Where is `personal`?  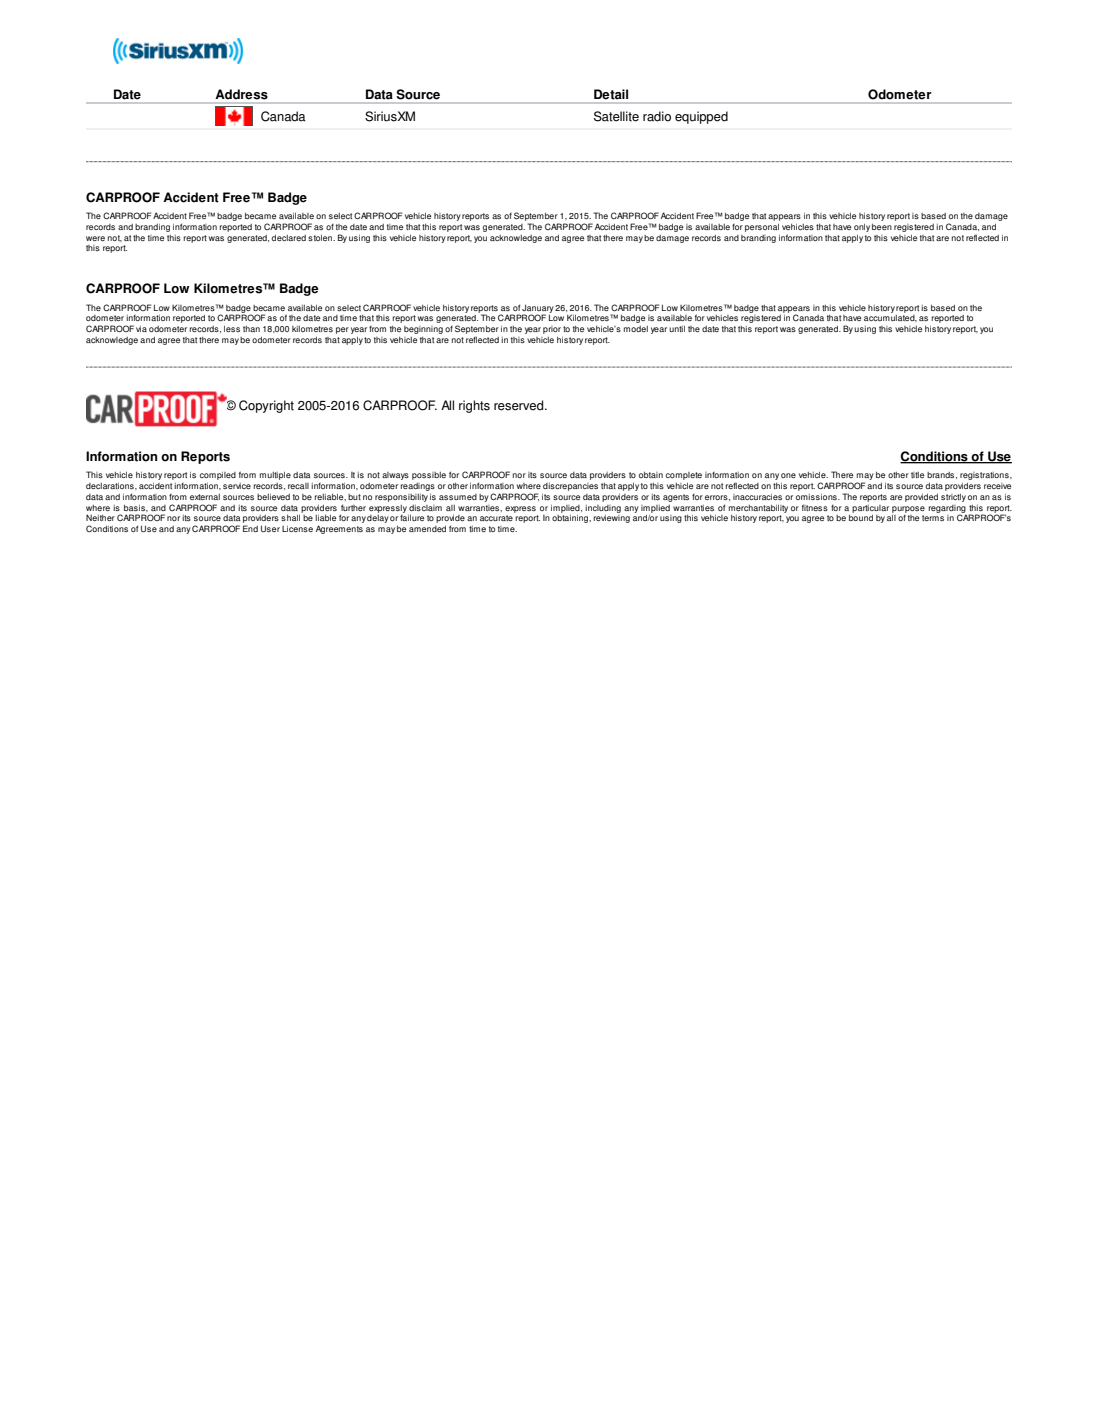 personal is located at coordinates (762, 228).
